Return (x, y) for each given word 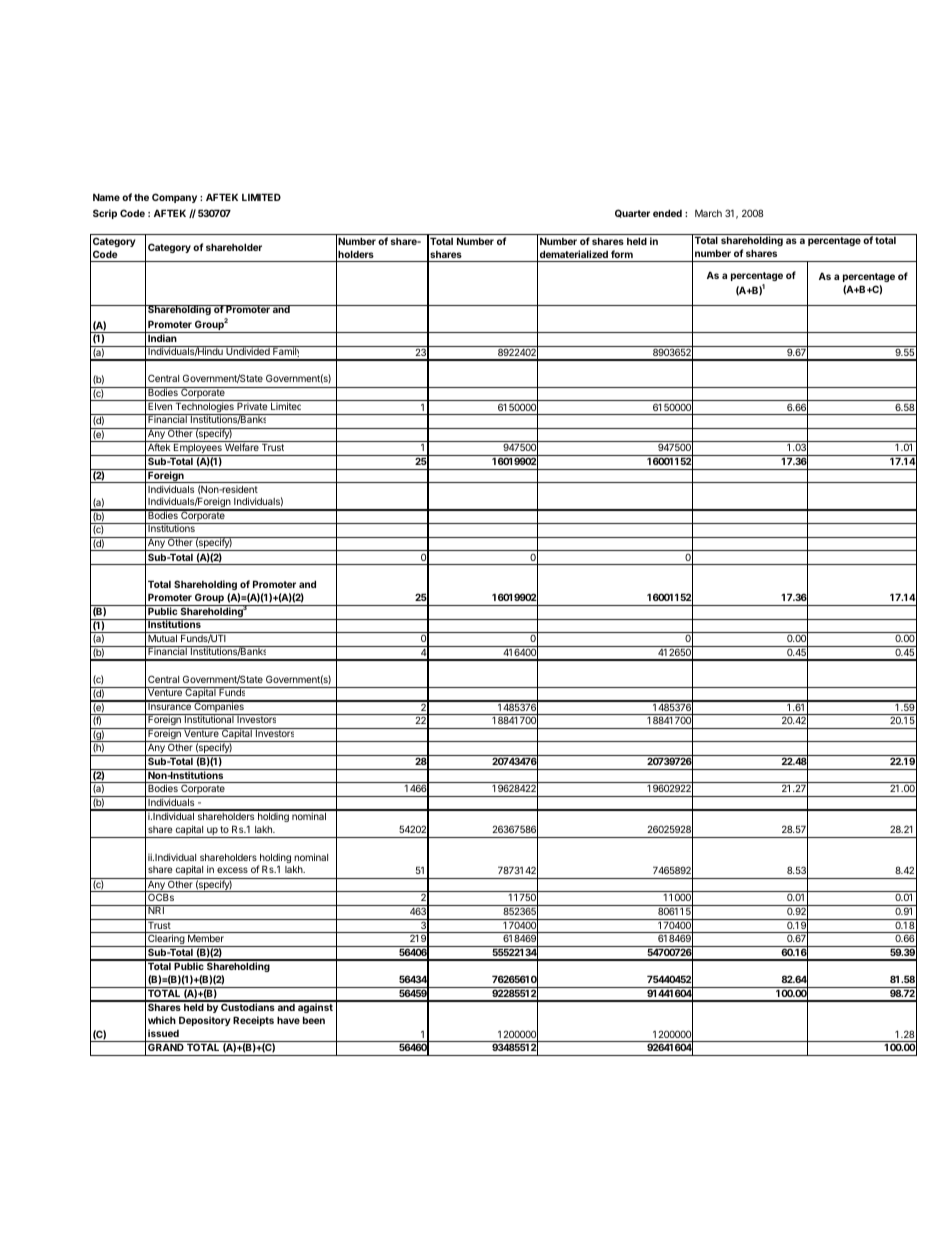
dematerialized (574, 254)
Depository (205, 1021)
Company (174, 198)
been (314, 1020)
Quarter (632, 213)
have (288, 1020)
